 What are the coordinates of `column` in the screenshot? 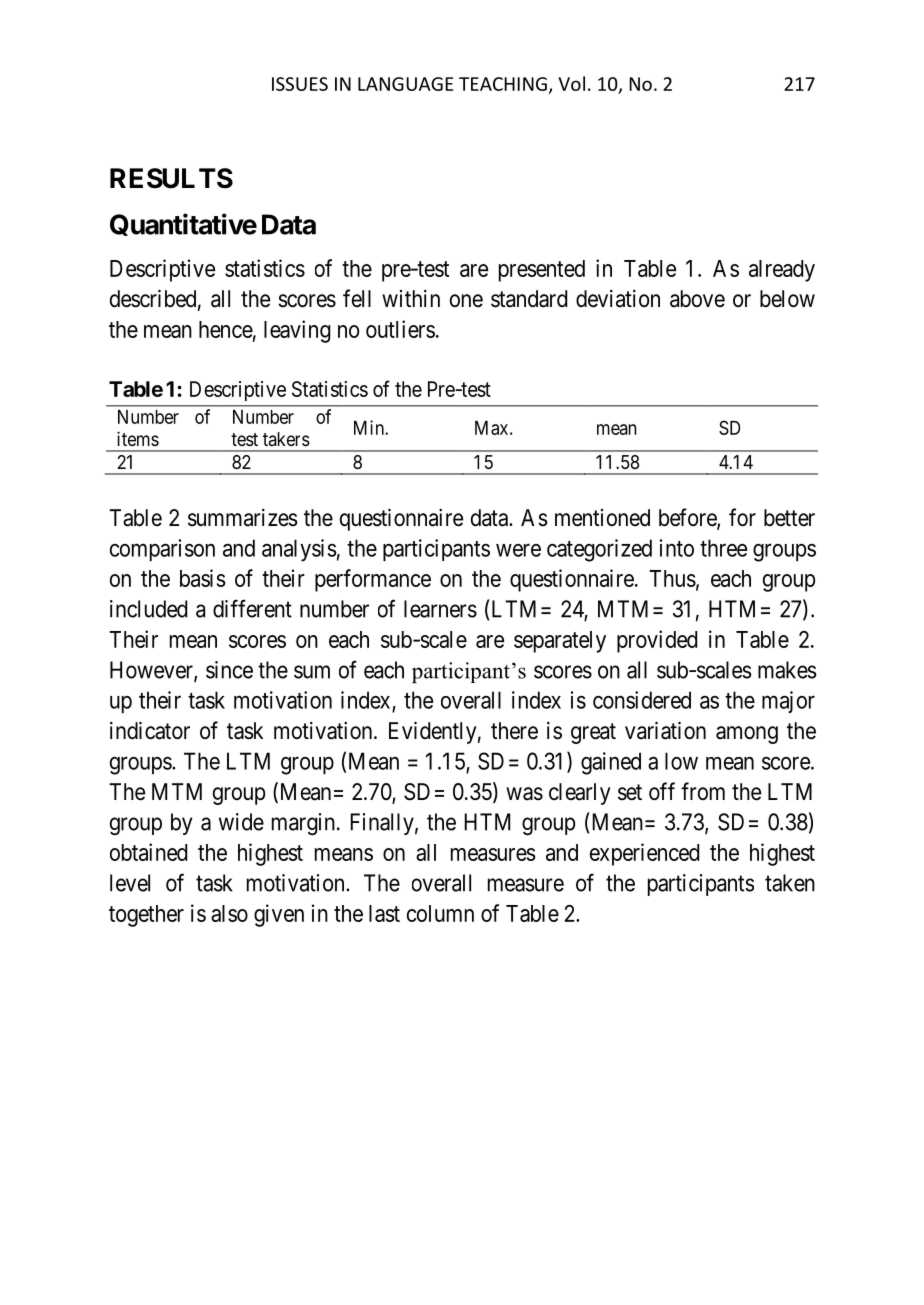 It's located at (440, 913).
